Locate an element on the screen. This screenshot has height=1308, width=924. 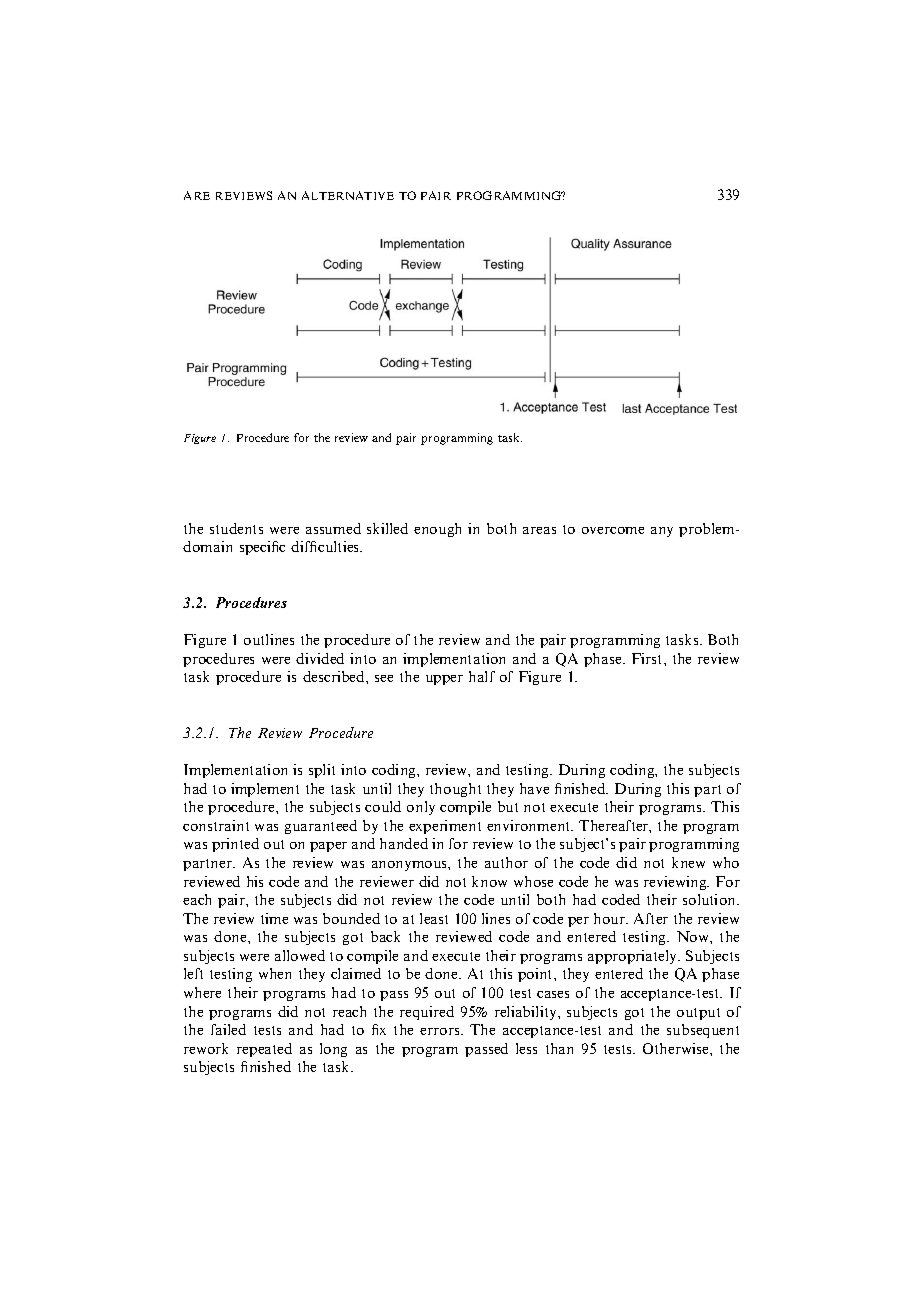
overcome is located at coordinates (613, 530).
